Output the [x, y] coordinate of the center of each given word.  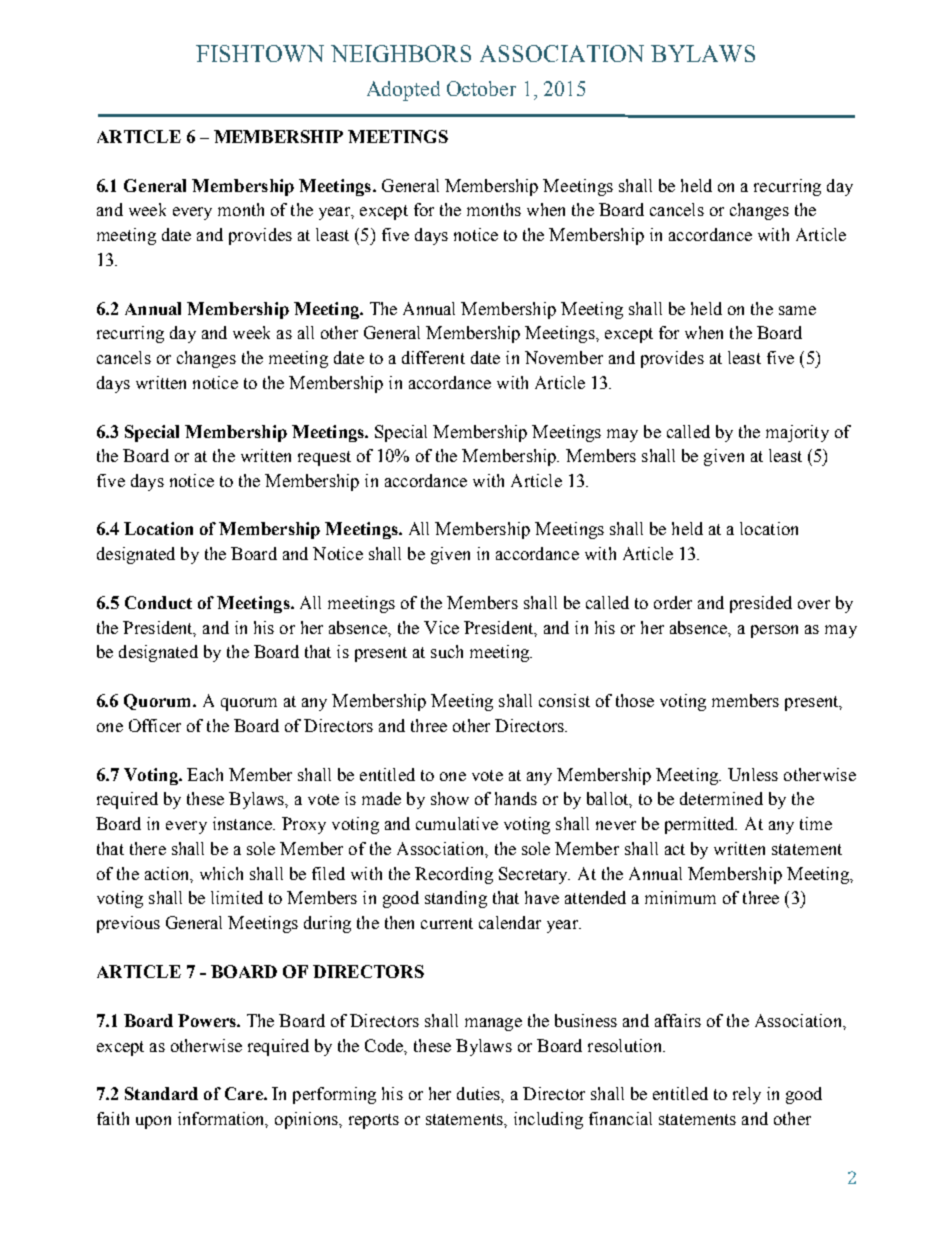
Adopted [403, 91]
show [450, 798]
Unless [753, 774]
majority [797, 433]
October [481, 88]
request [324, 458]
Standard [161, 1093]
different [433, 357]
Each [205, 774]
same [797, 310]
